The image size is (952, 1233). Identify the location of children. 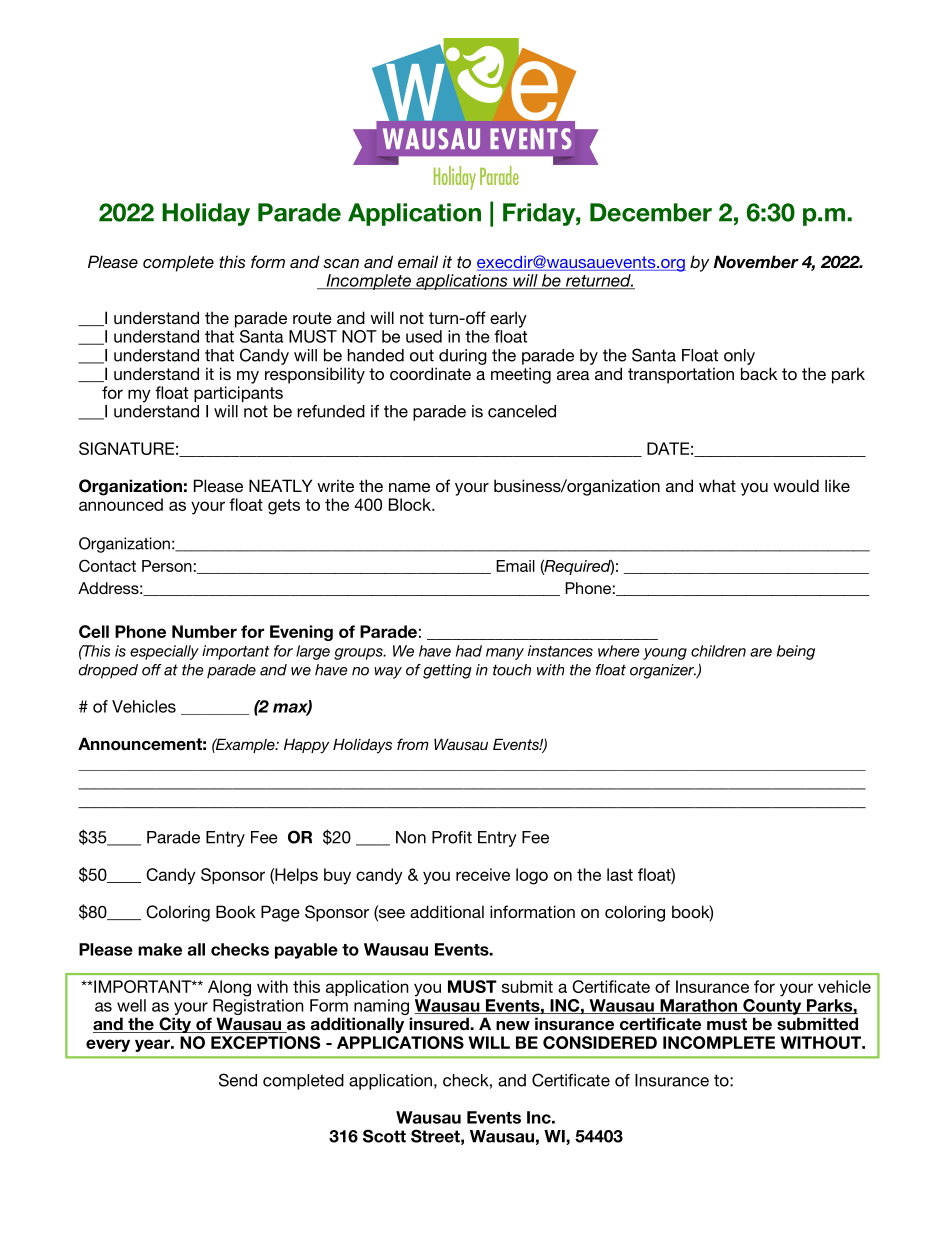
(718, 651).
